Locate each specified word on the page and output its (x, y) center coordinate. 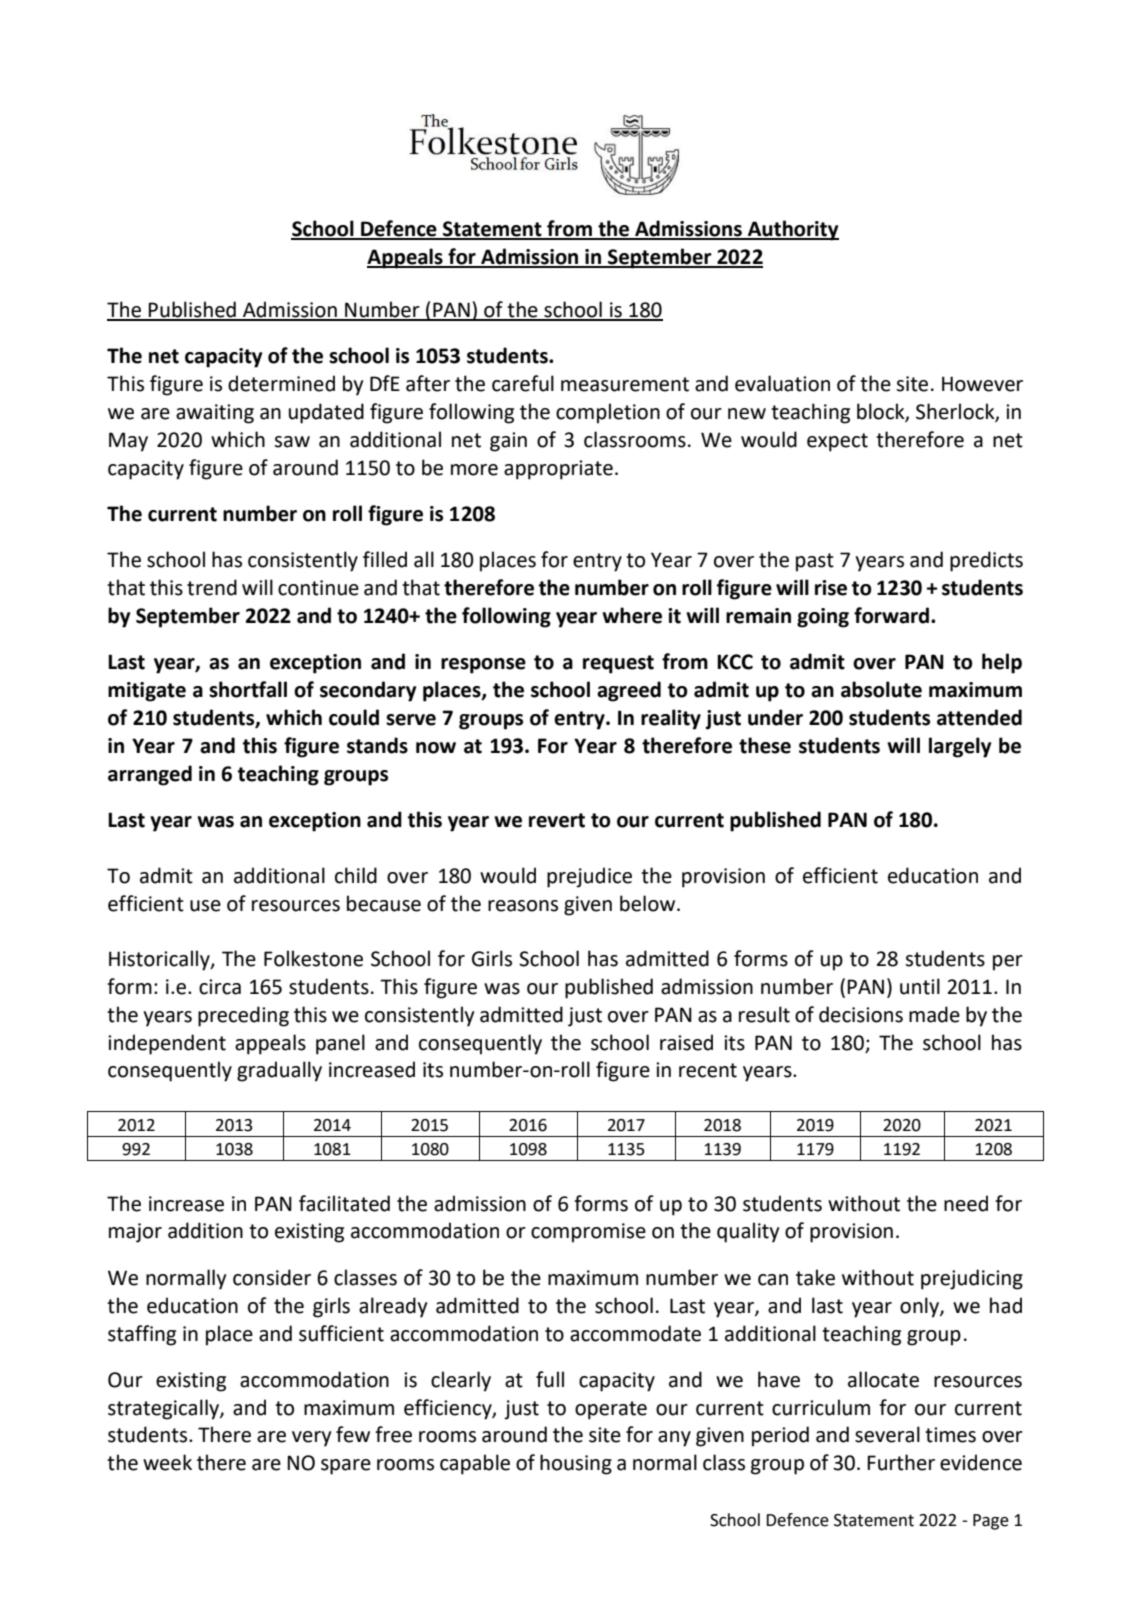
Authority (792, 230)
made (934, 1014)
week (167, 1462)
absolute (881, 689)
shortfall (248, 689)
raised (686, 1042)
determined (281, 383)
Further (901, 1462)
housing (576, 1464)
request (618, 664)
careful (523, 383)
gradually (279, 1071)
